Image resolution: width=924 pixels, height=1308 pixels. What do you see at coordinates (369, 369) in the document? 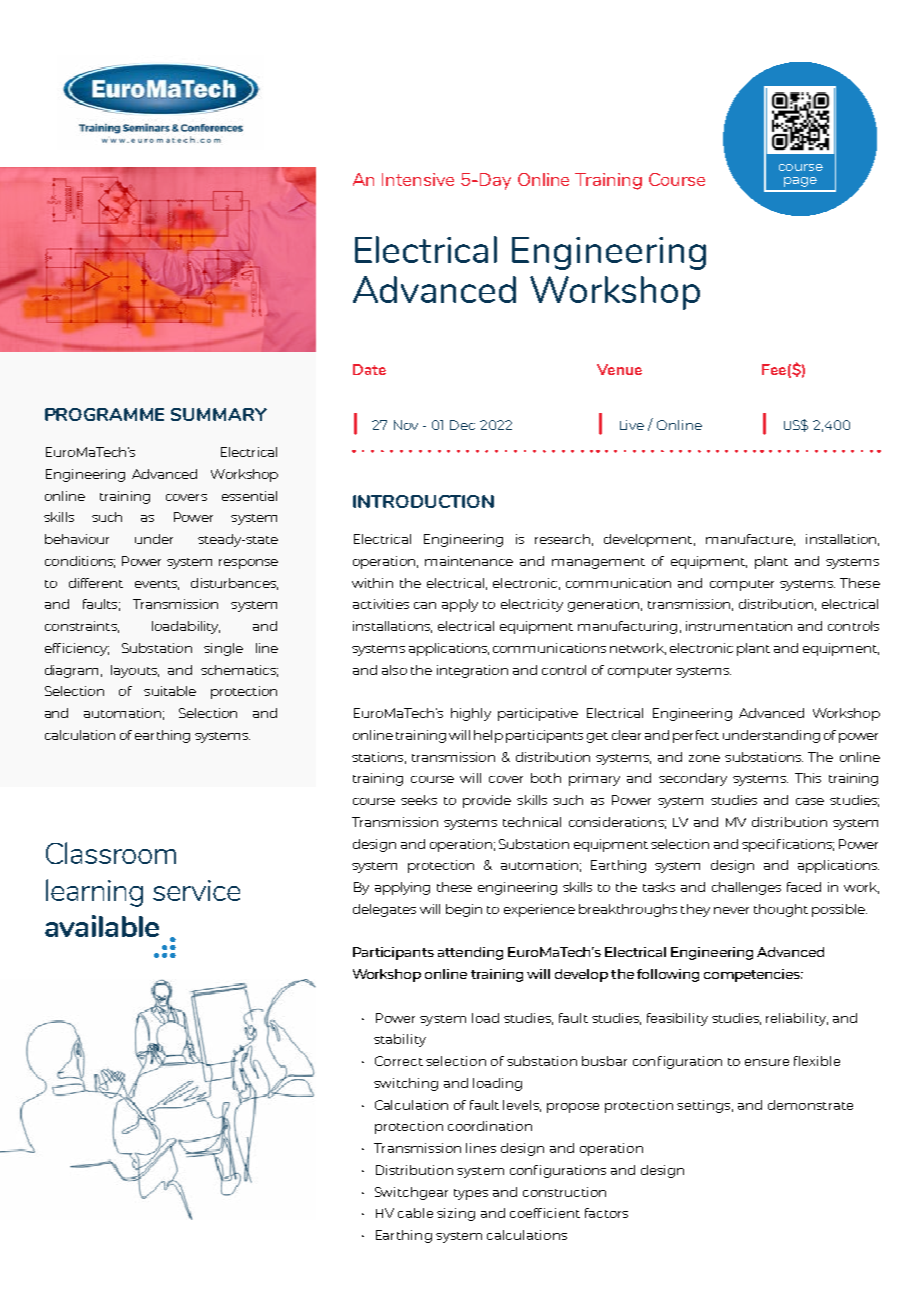
I see `Date` at bounding box center [369, 369].
